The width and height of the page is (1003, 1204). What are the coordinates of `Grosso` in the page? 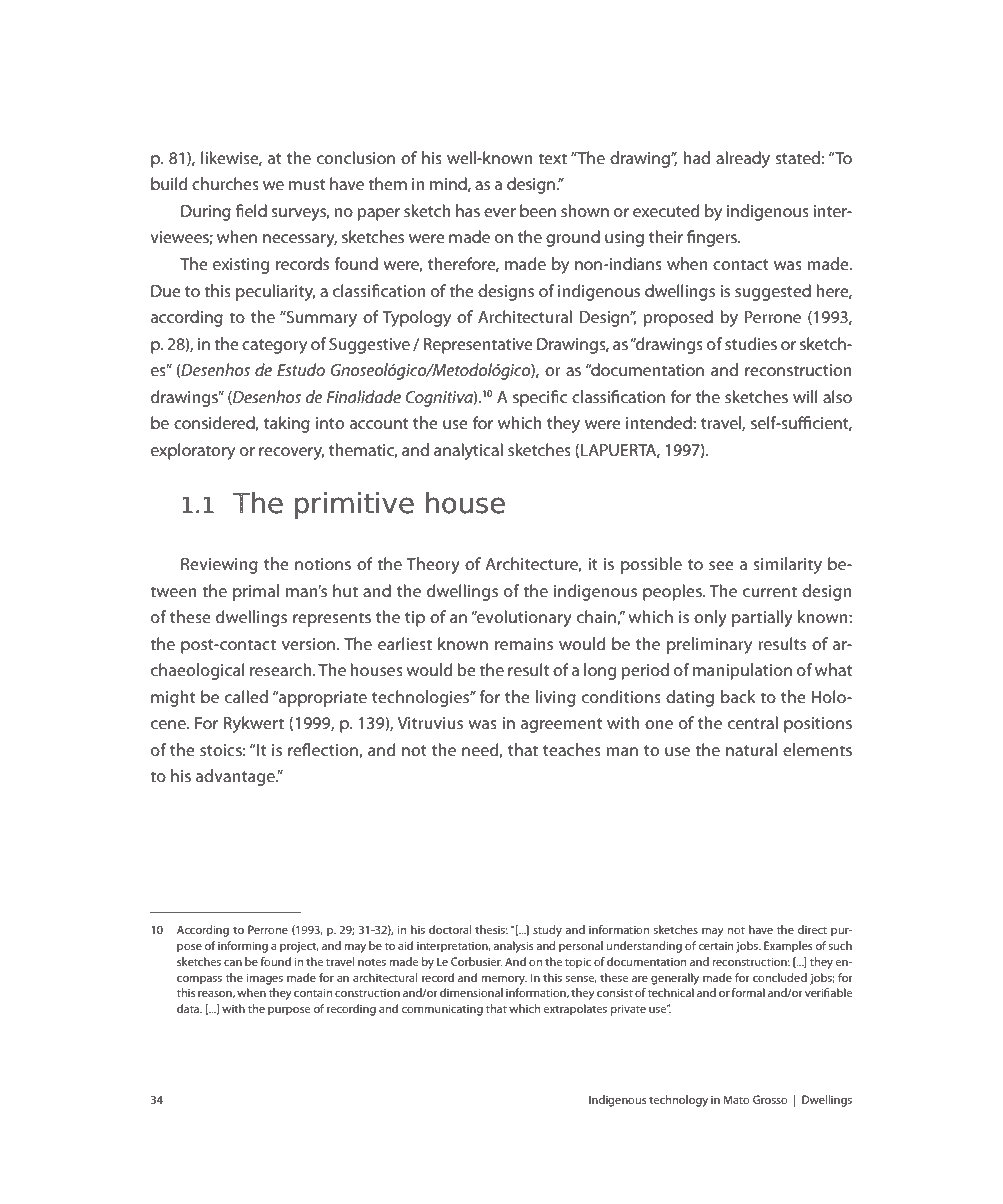 It's located at (770, 1099).
